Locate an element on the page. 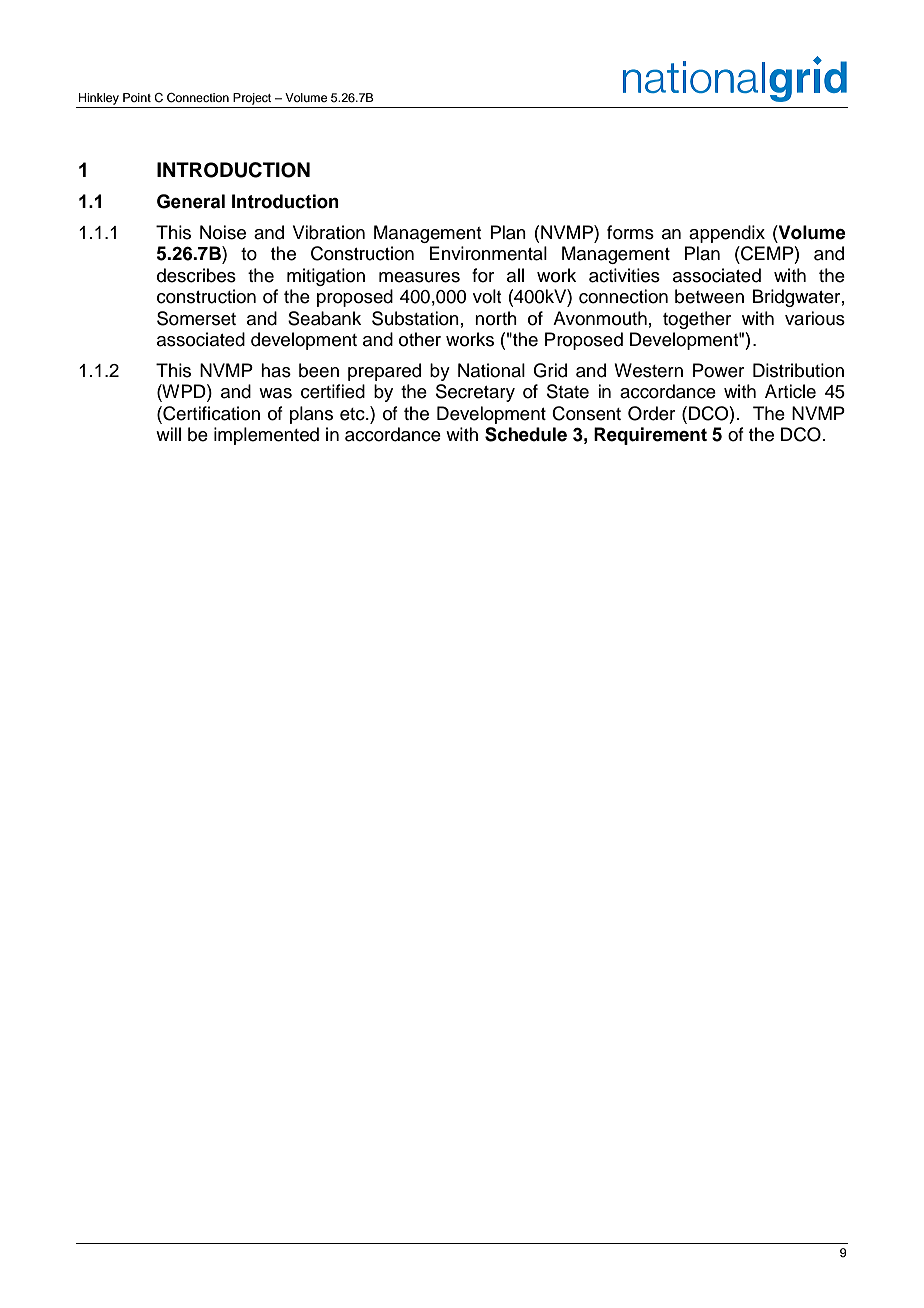 The image size is (924, 1308). describes is located at coordinates (196, 275).
